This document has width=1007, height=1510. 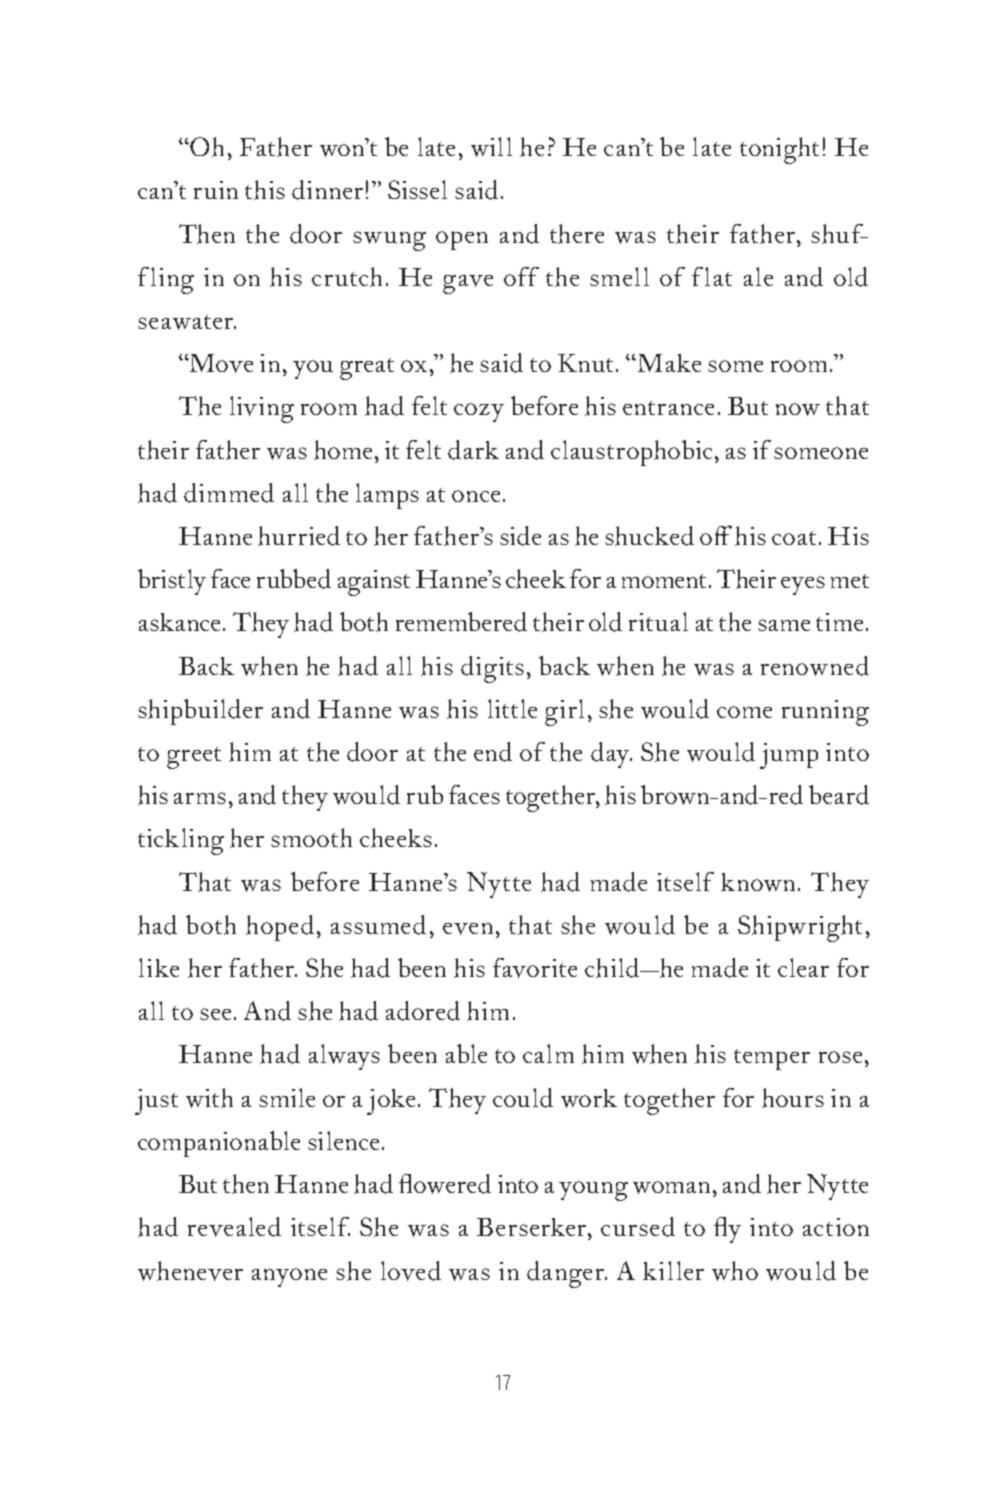 I want to click on flat, so click(x=712, y=276).
